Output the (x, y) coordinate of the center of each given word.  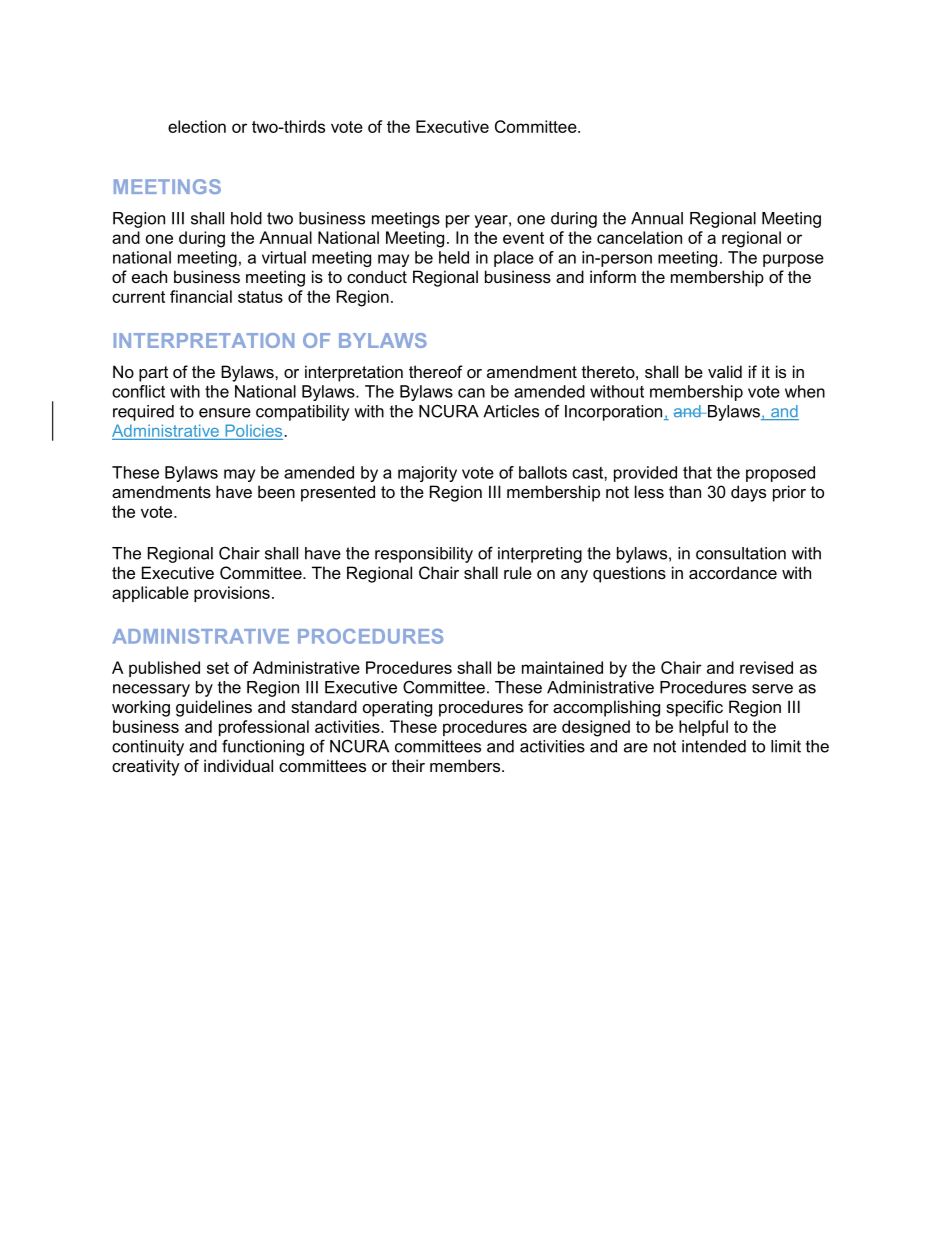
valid (725, 371)
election (197, 126)
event (523, 238)
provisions (232, 594)
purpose (793, 260)
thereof (436, 371)
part (153, 374)
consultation (741, 553)
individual (238, 765)
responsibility (424, 555)
